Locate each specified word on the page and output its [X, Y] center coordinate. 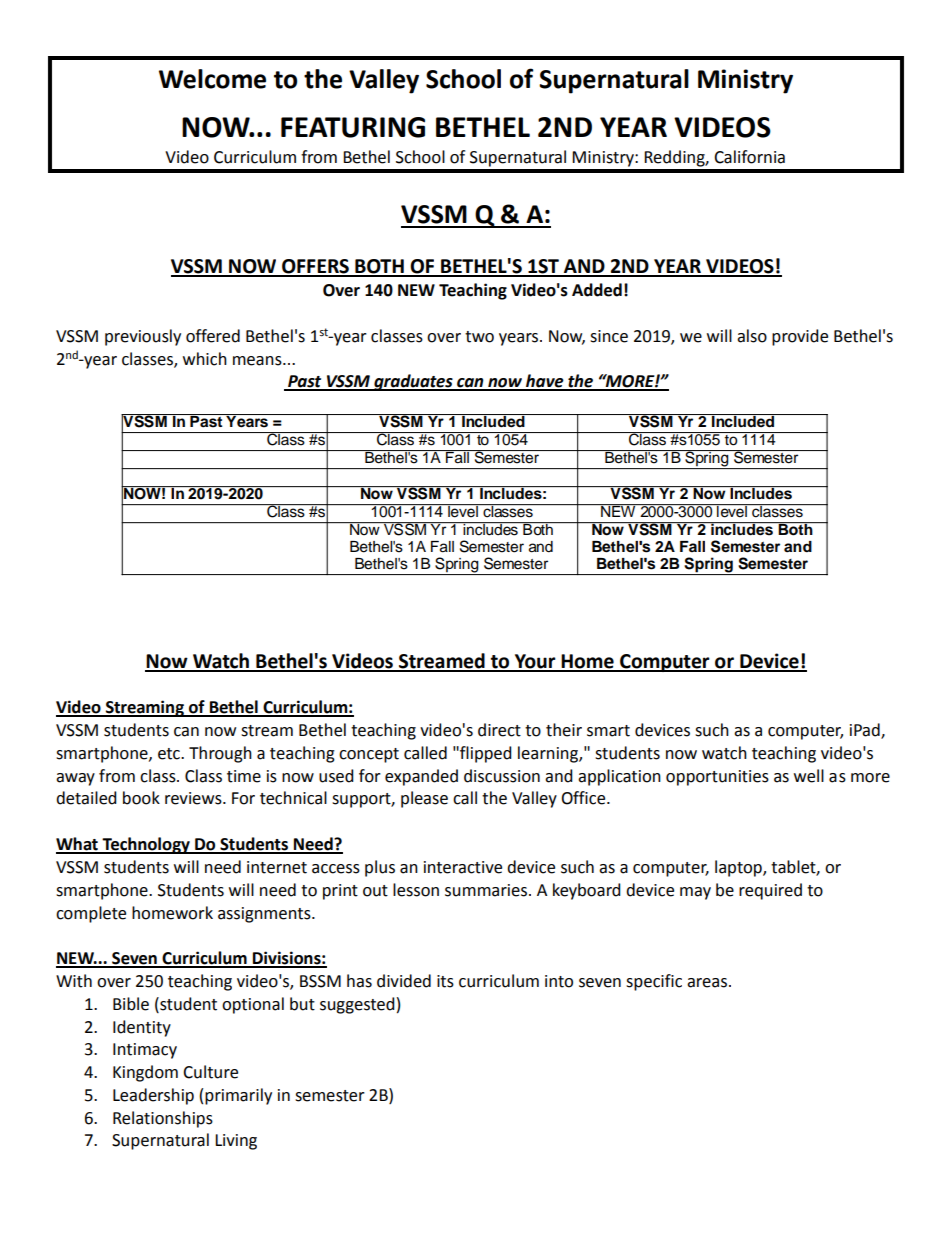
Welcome [212, 79]
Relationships [163, 1119]
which [205, 359]
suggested [357, 1005]
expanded [421, 777]
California [749, 157]
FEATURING [353, 127]
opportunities [717, 778]
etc [170, 754]
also [752, 336]
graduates [413, 382]
